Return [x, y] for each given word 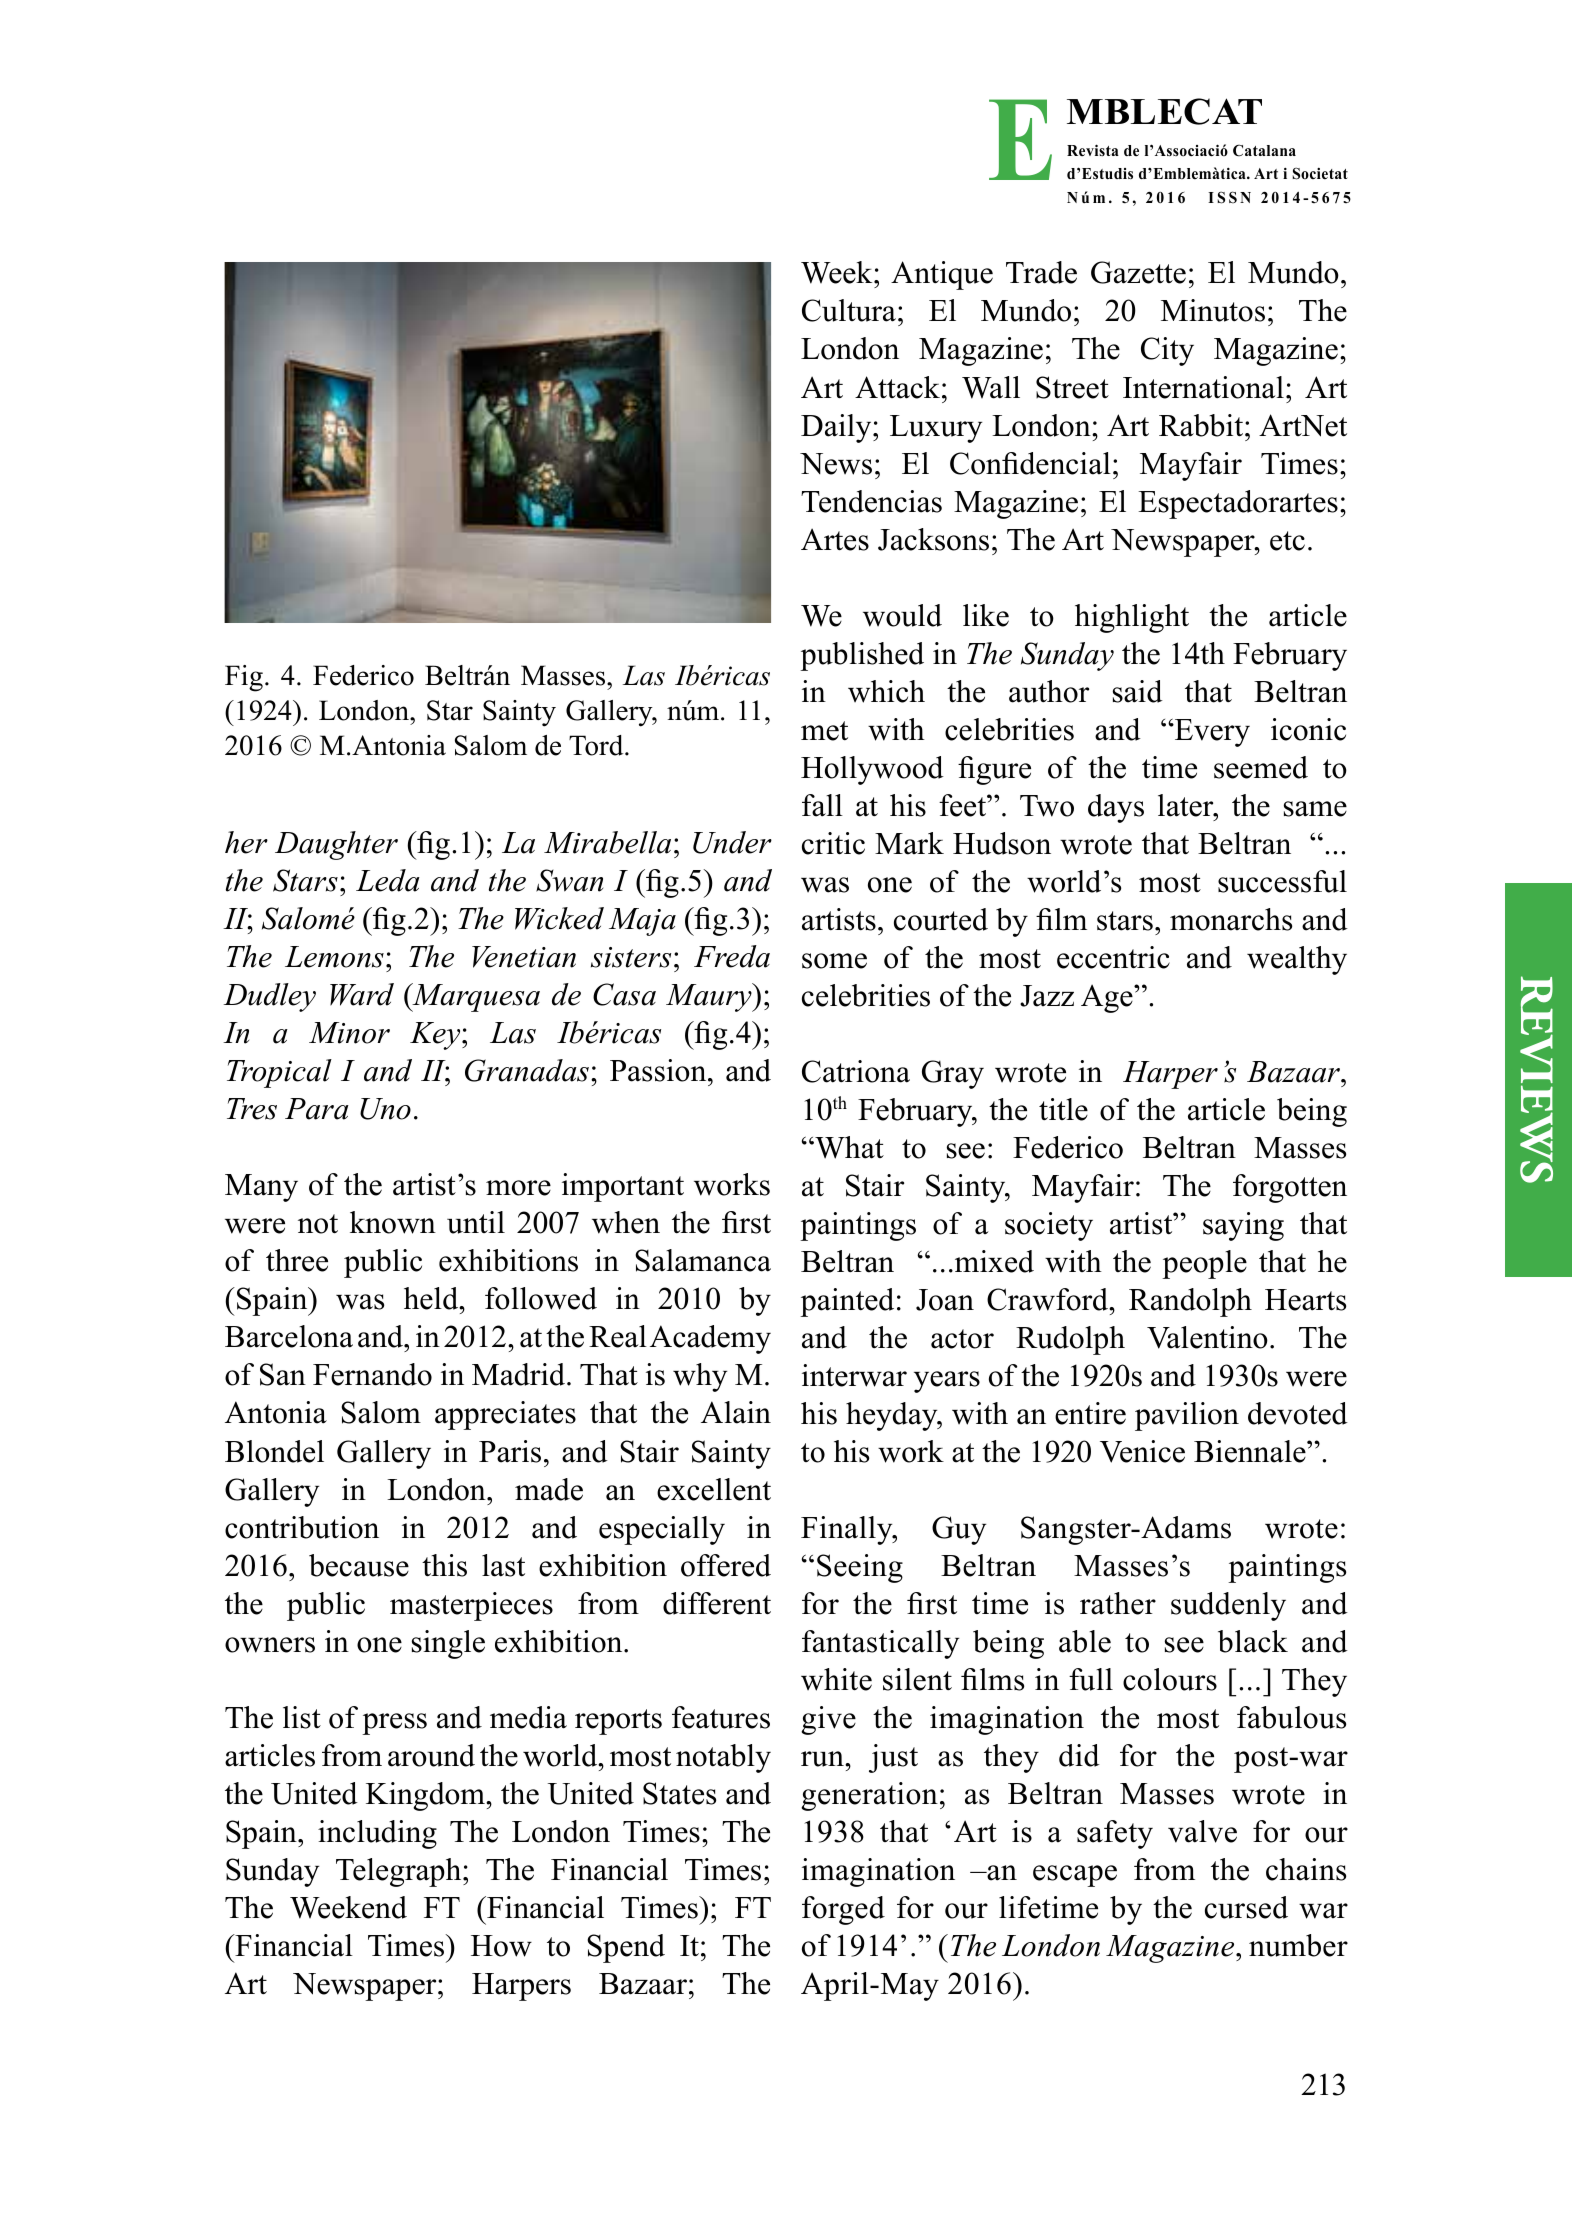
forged [843, 1910]
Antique [942, 275]
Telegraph [400, 1872]
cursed [1246, 1907]
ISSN [1229, 197]
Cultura [849, 310]
